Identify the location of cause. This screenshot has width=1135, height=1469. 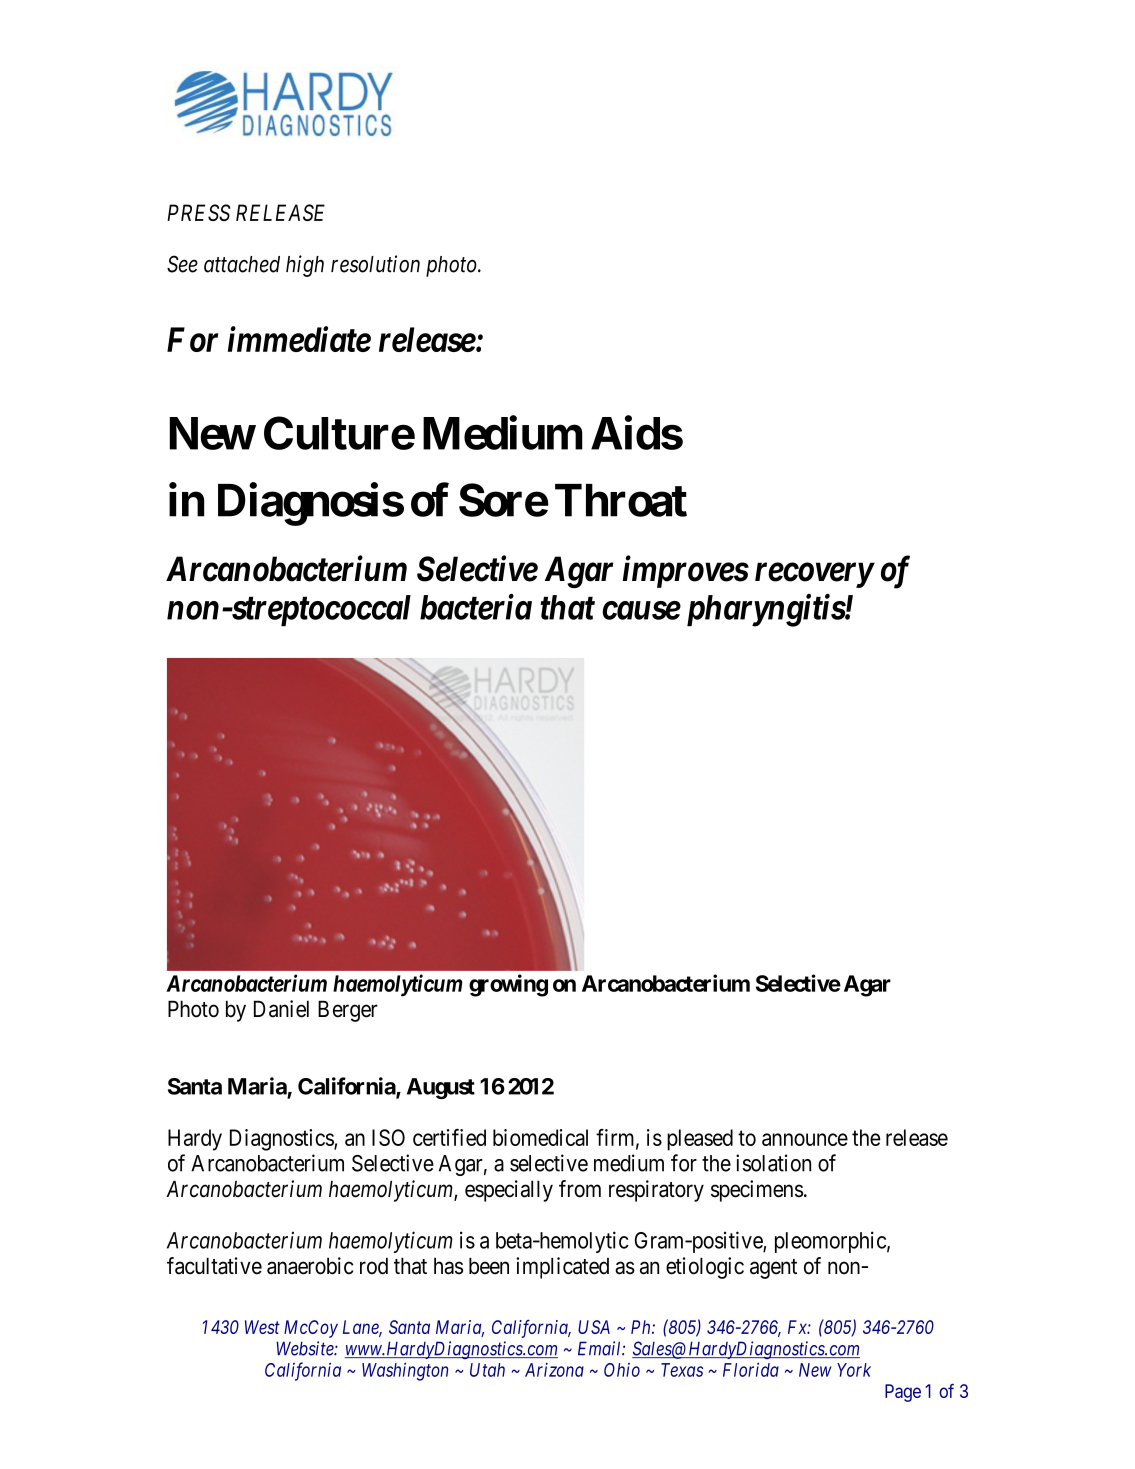
(641, 611).
